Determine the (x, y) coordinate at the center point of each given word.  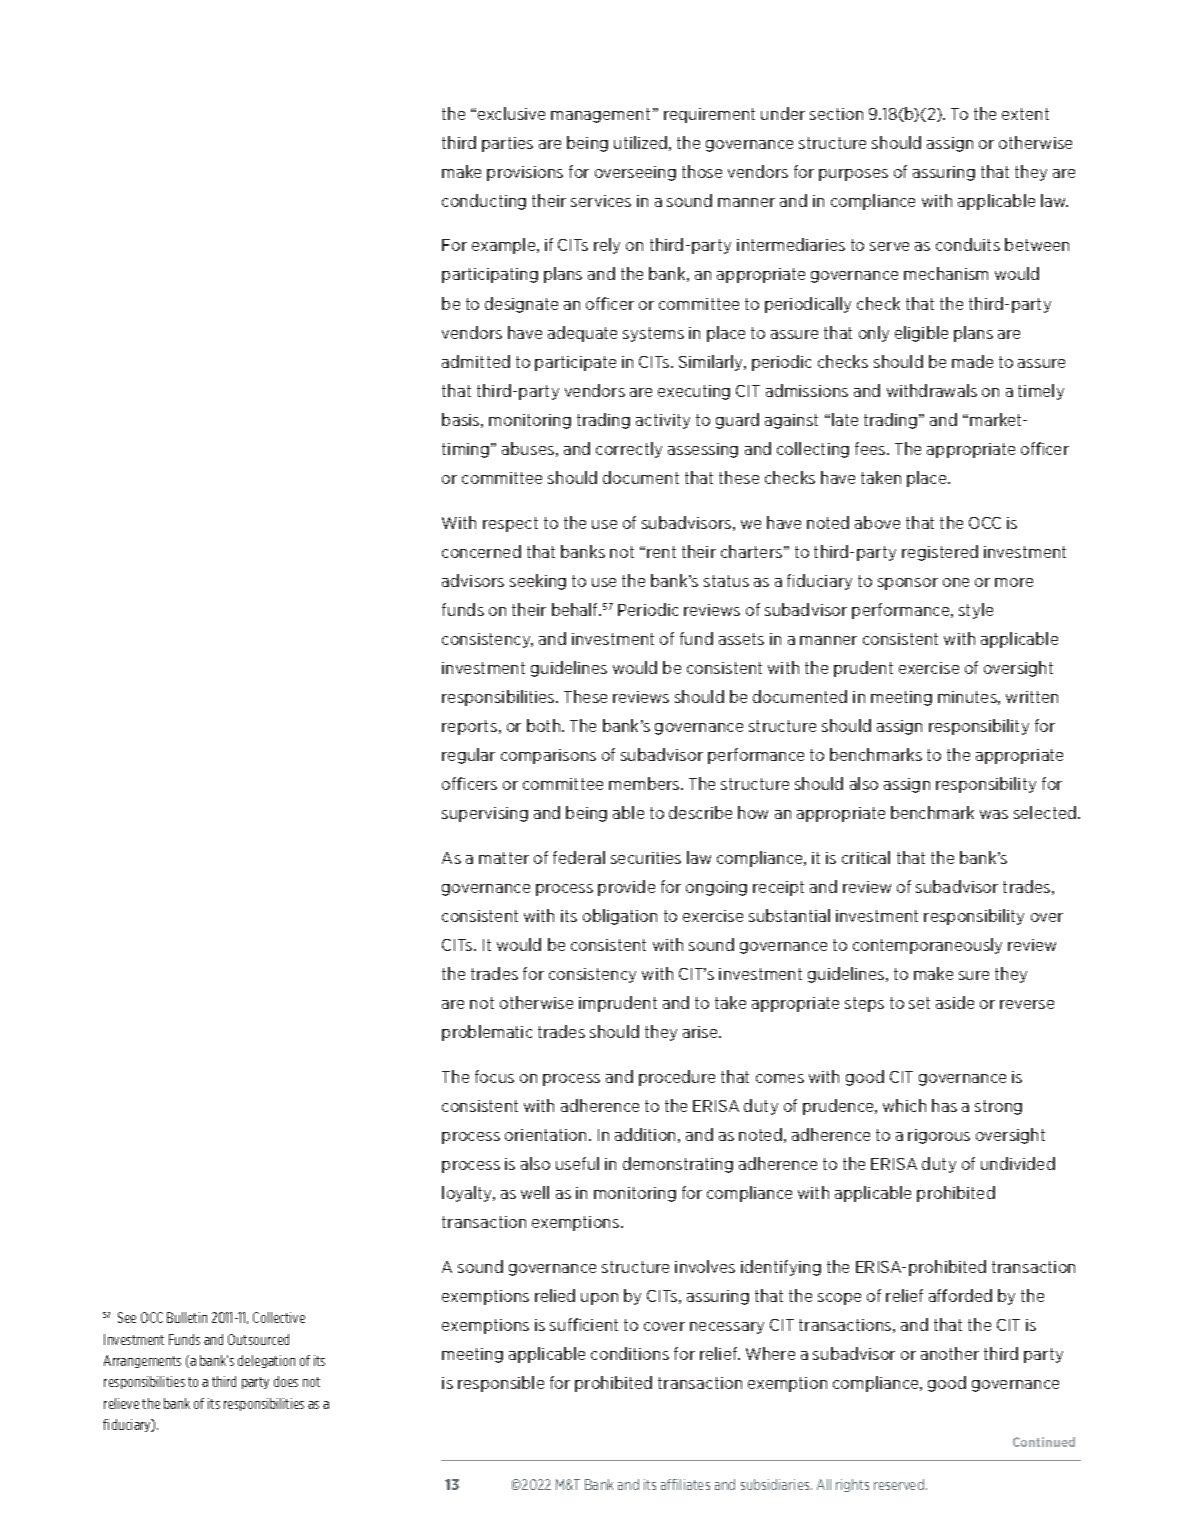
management (600, 115)
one (956, 582)
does (286, 1381)
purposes (853, 175)
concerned (481, 551)
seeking (538, 582)
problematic (487, 1033)
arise (701, 1032)
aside (955, 1002)
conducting (484, 202)
